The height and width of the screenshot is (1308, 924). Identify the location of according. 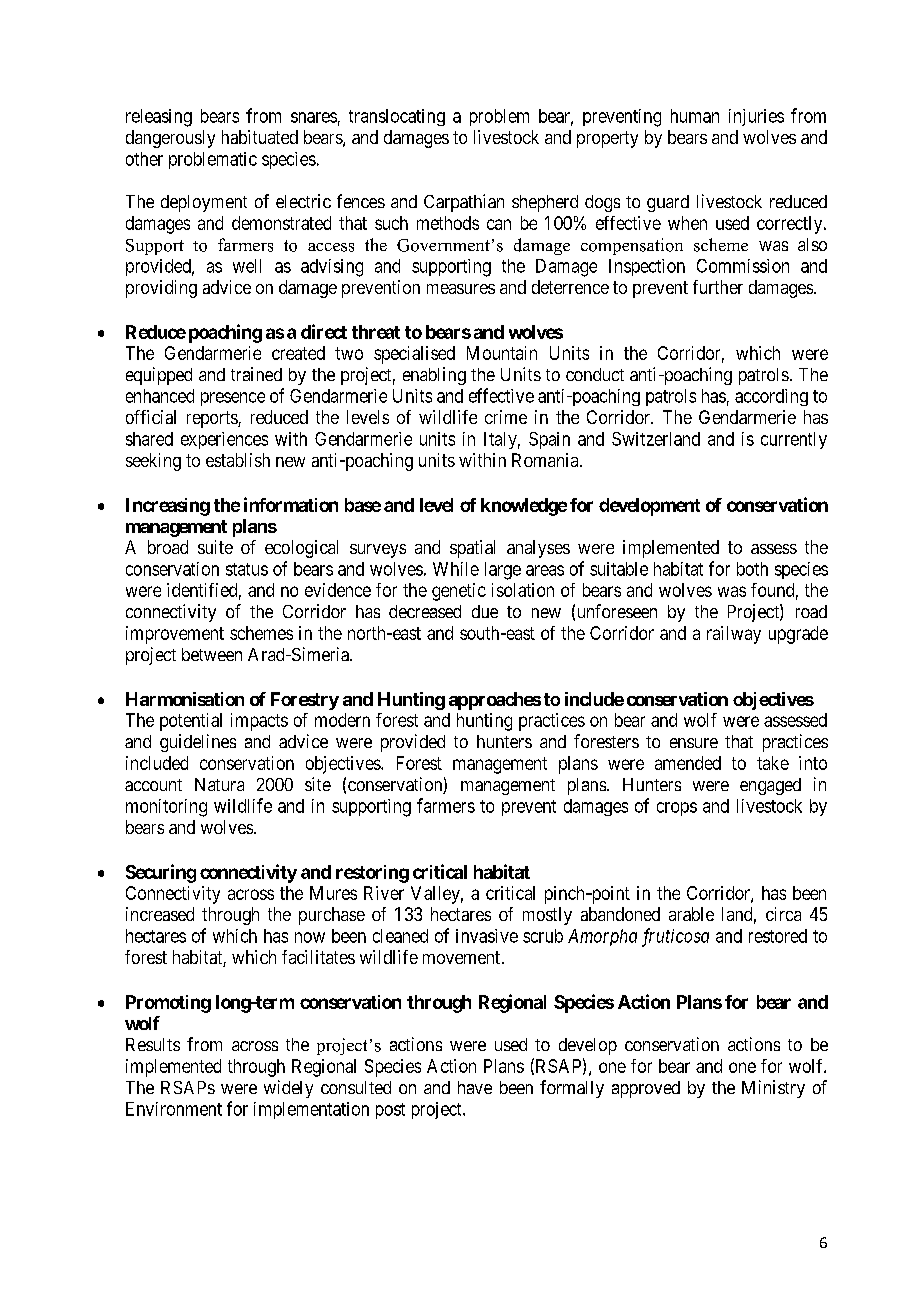
(771, 397).
